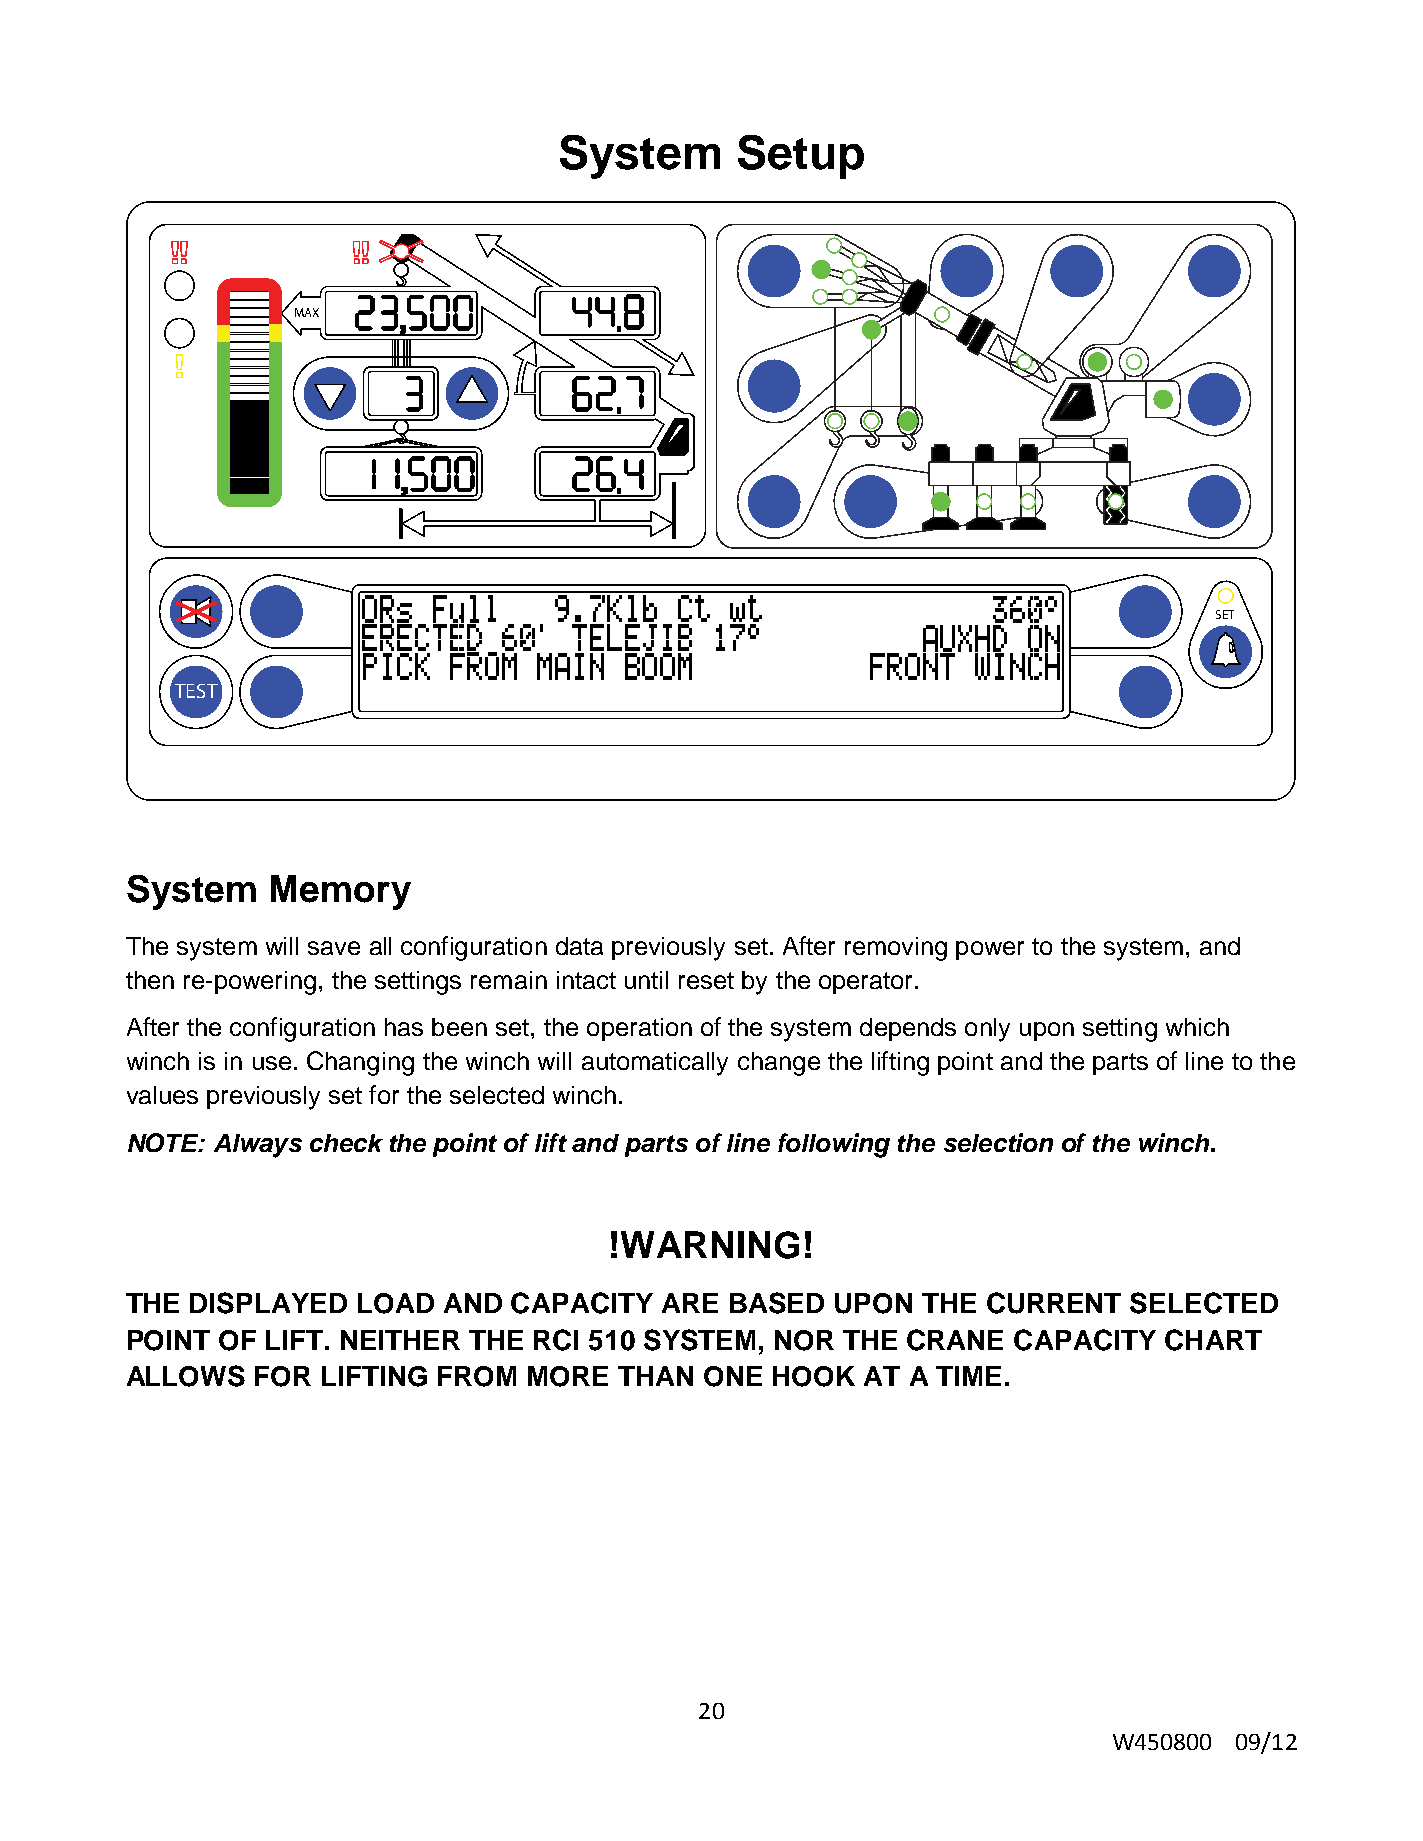 The image size is (1423, 1841). Describe the element at coordinates (196, 691) in the page. I see `TEST` at that location.
